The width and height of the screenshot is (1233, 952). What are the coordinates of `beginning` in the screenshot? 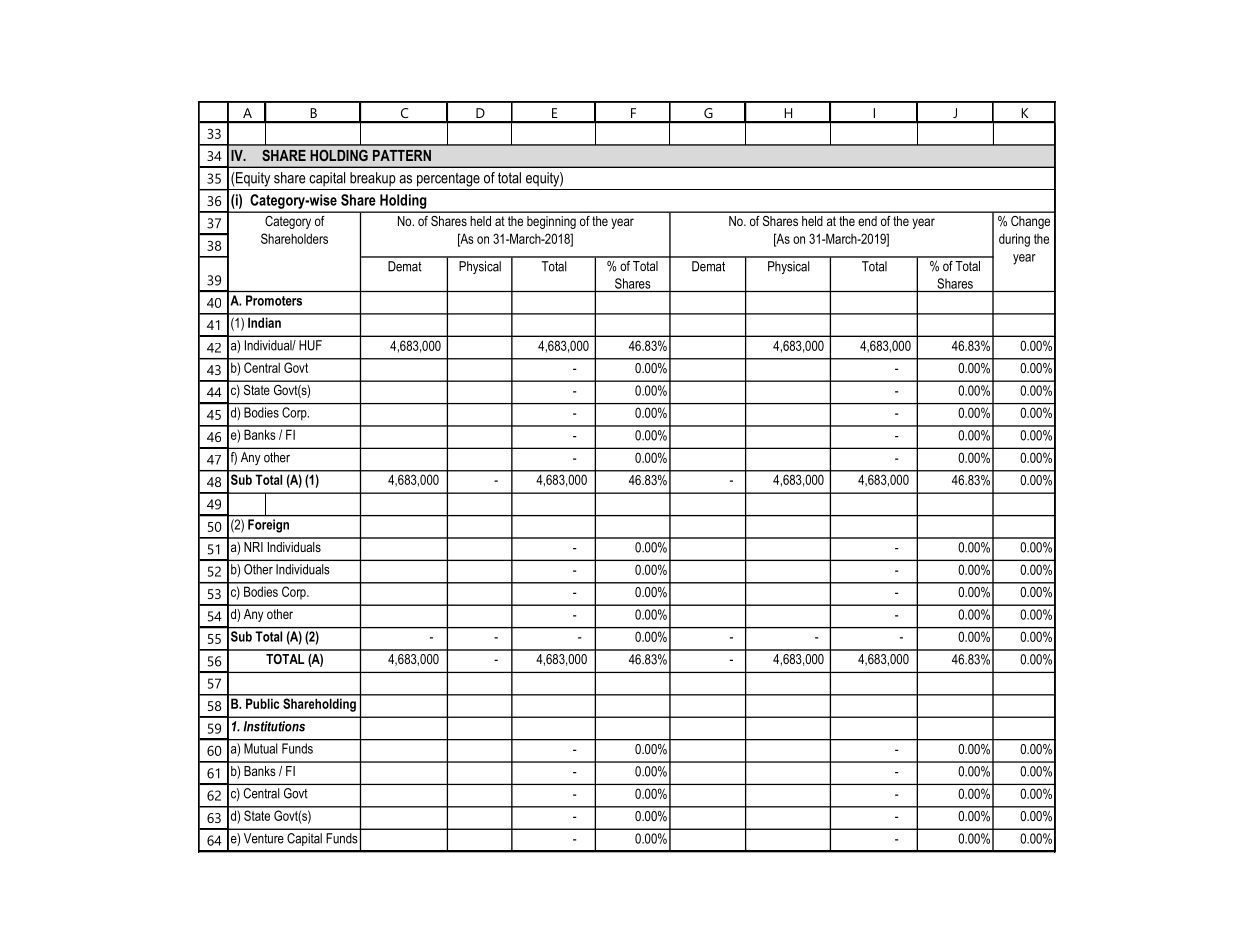 It's located at (551, 222).
